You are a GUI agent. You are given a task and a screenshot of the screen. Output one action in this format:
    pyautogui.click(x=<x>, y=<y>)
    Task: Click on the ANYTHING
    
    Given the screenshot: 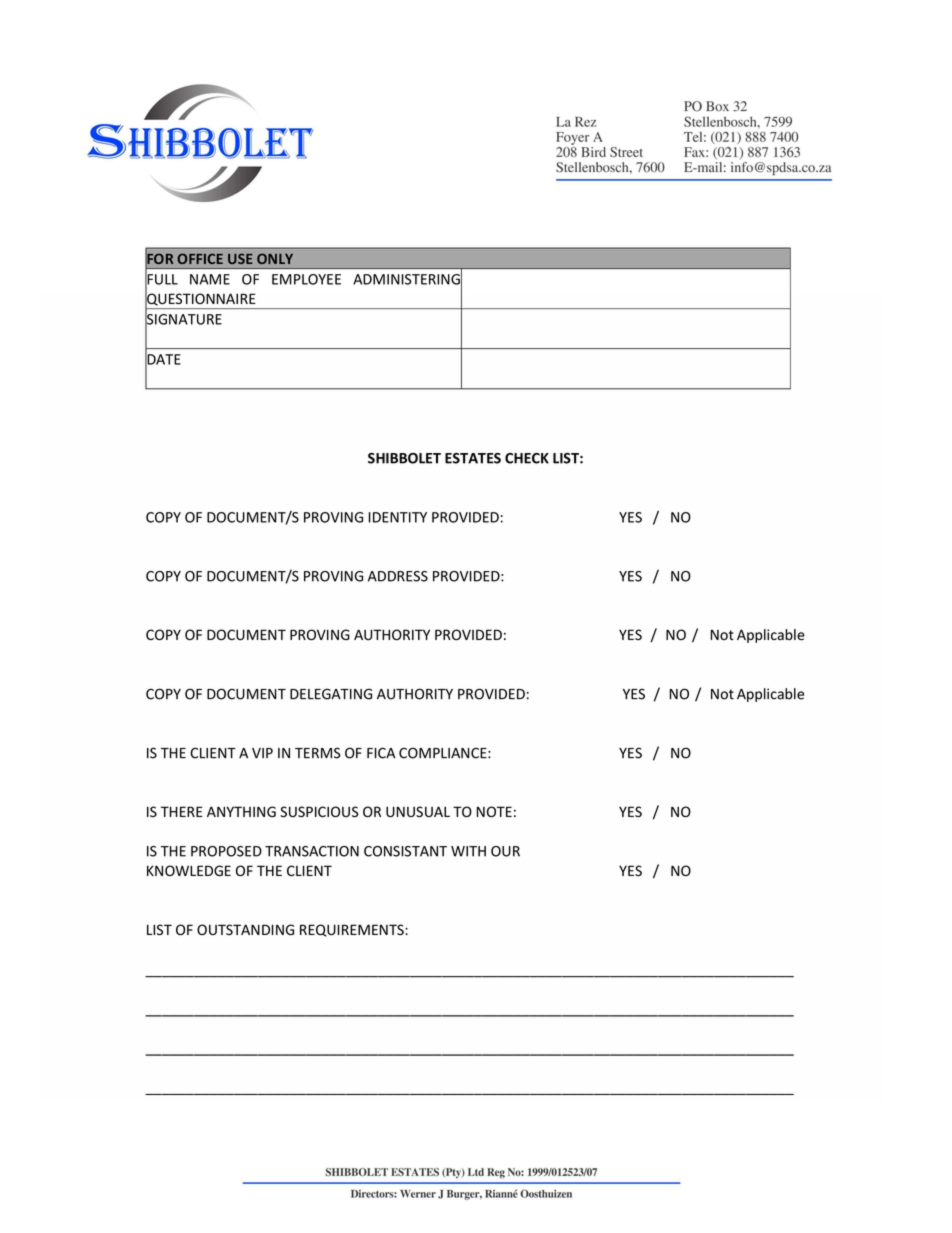 What is the action you would take?
    pyautogui.click(x=241, y=811)
